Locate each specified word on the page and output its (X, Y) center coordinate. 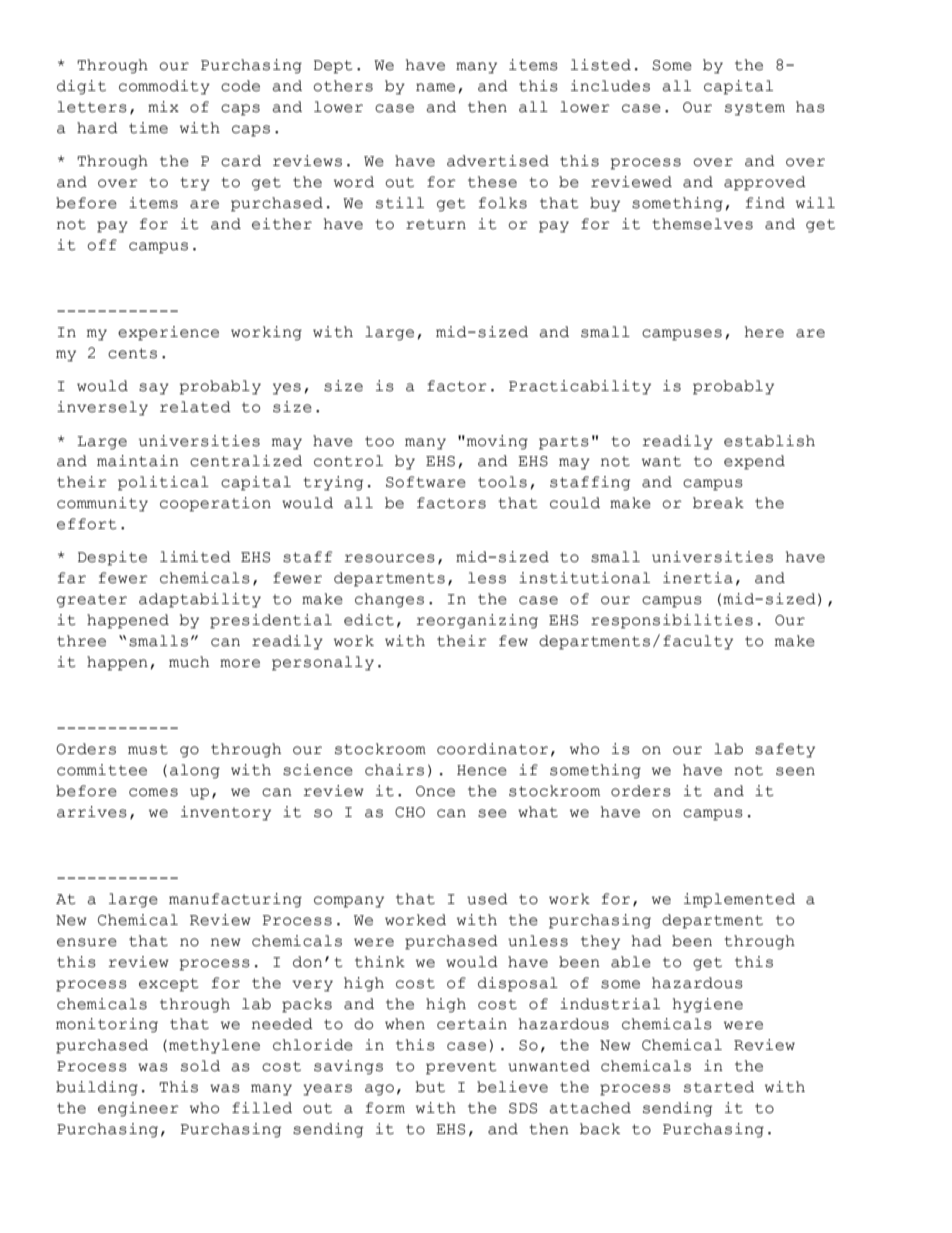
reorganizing (477, 621)
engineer (138, 1109)
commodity (164, 87)
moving (497, 442)
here (764, 332)
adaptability (200, 600)
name (435, 87)
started (719, 1087)
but (430, 1087)
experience (168, 333)
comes (153, 792)
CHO (410, 812)
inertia (698, 578)
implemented (739, 900)
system (755, 109)
